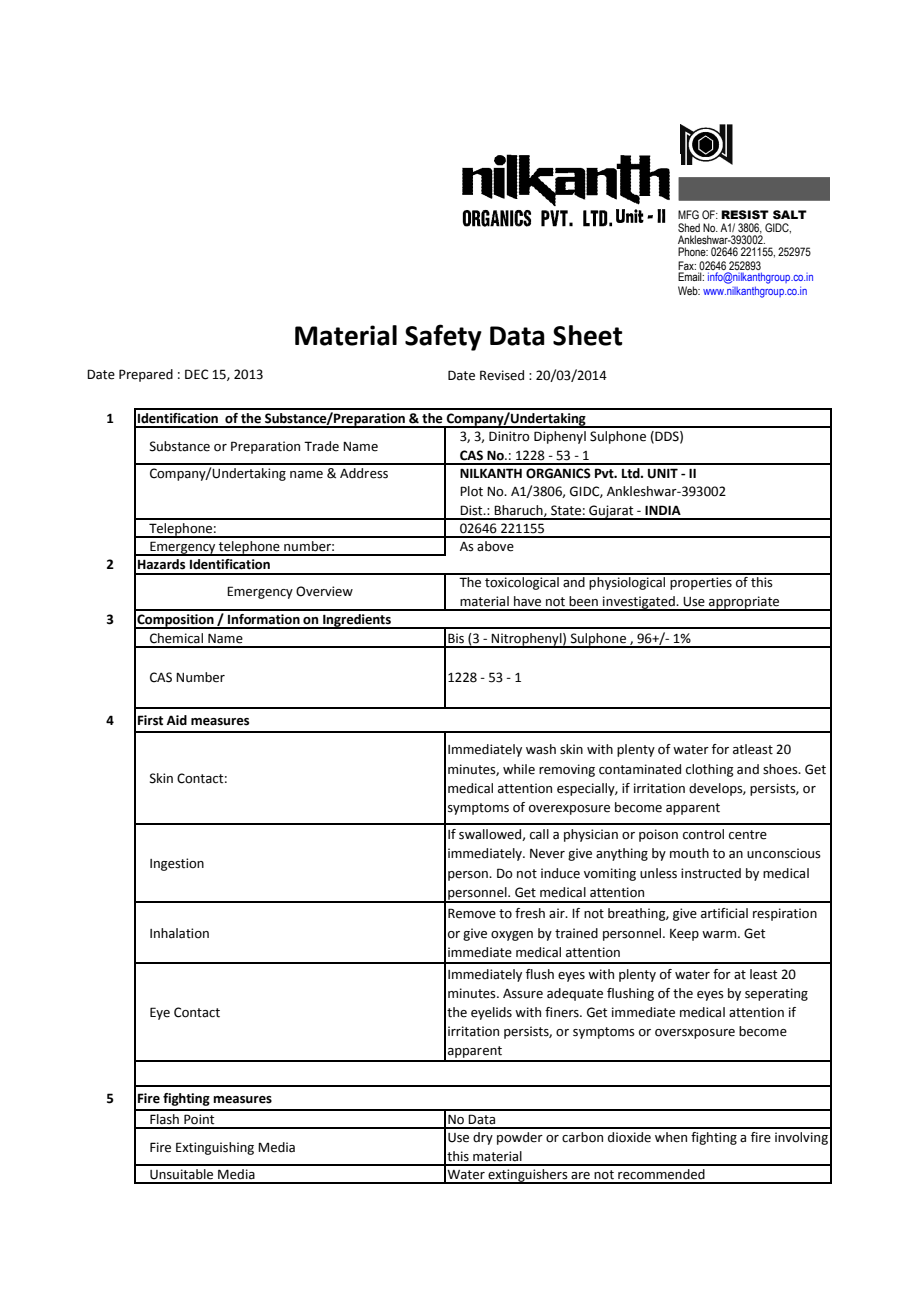 The height and width of the screenshot is (1308, 924). I want to click on Trade, so click(321, 446).
